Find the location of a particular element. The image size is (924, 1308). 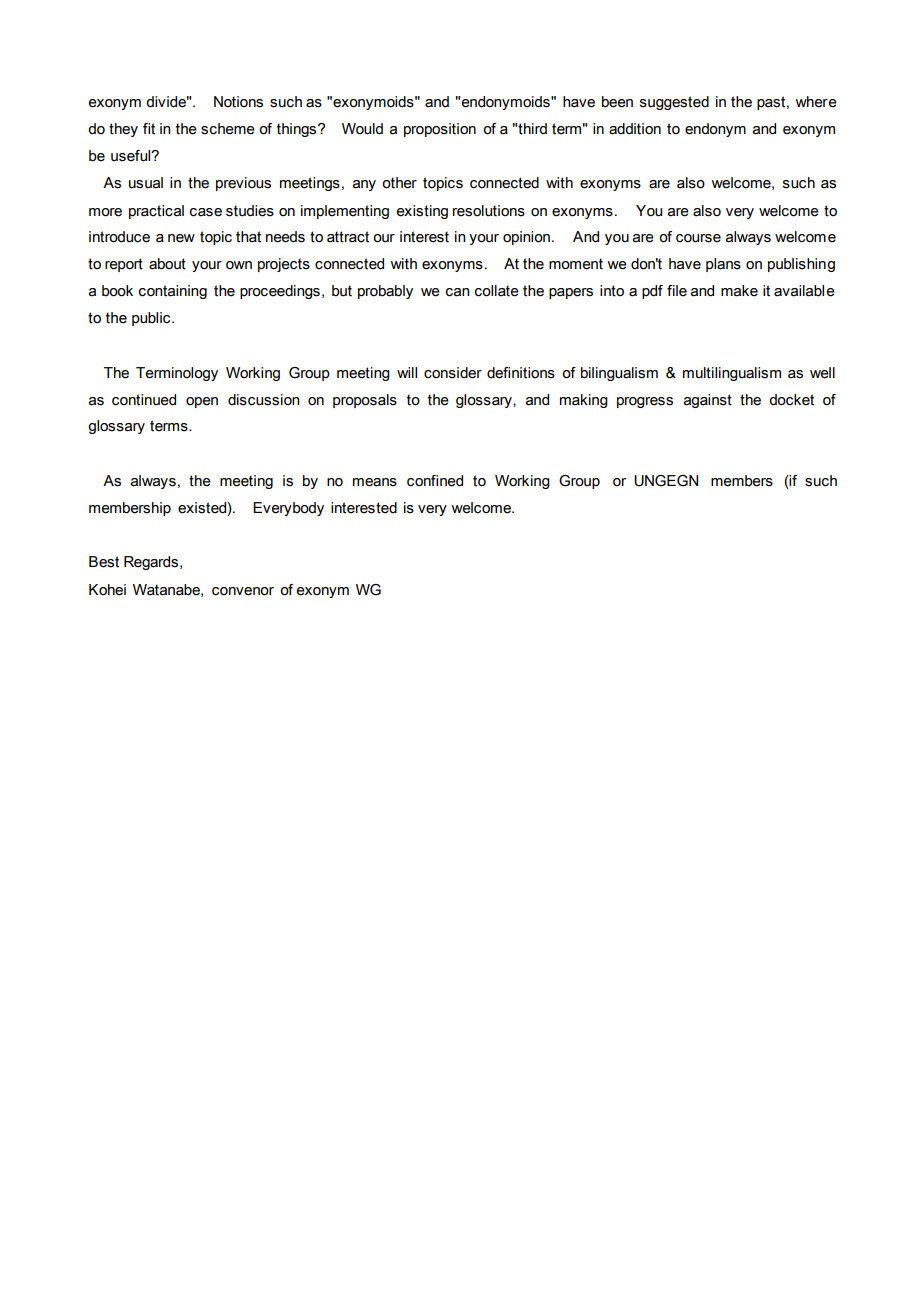

suggested is located at coordinates (674, 103).
